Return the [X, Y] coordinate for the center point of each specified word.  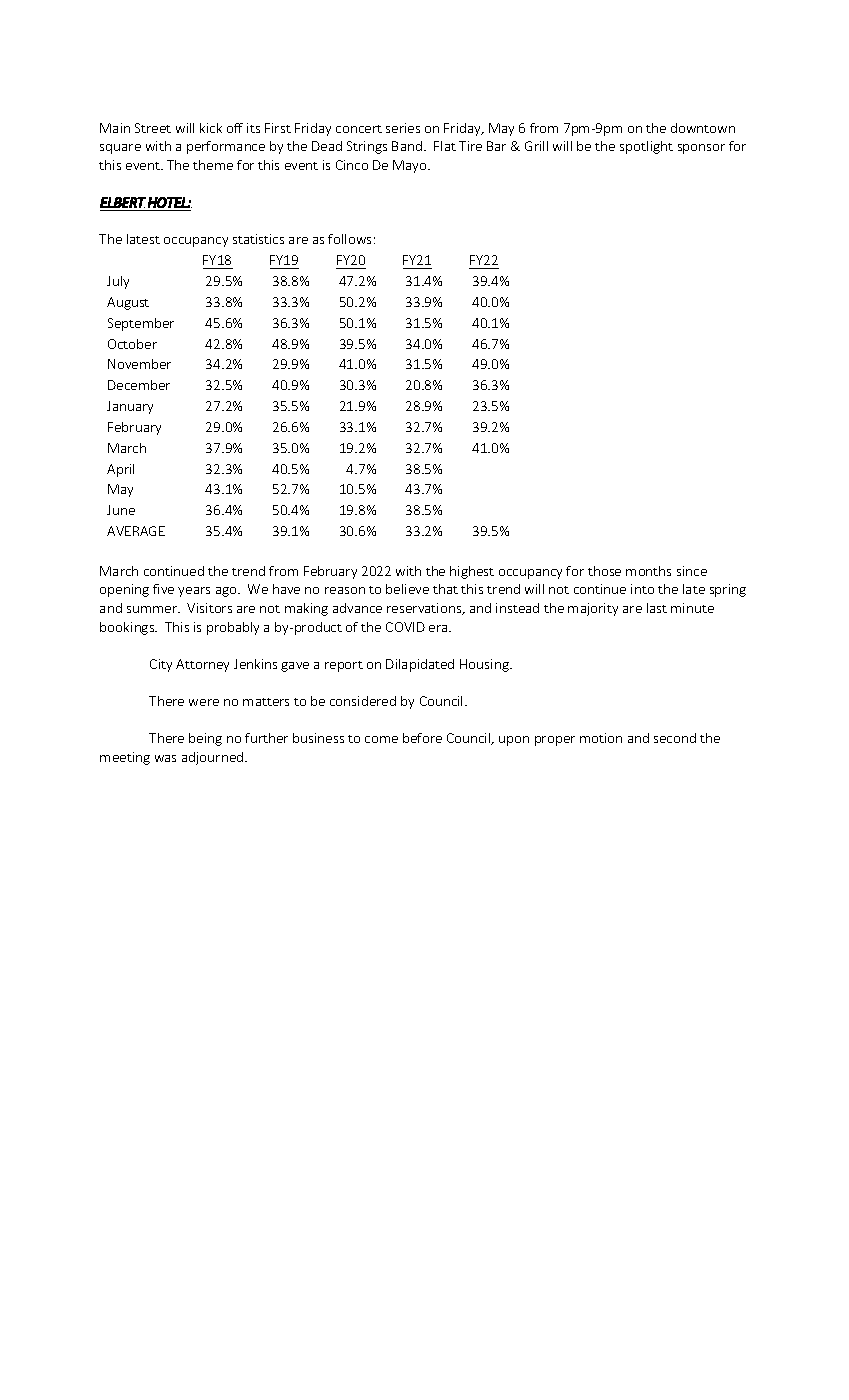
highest [472, 572]
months [648, 571]
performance [226, 147]
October [132, 344]
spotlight [646, 147]
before [422, 738]
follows [349, 239]
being [205, 739]
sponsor [701, 149]
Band [407, 146]
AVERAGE [136, 531]
